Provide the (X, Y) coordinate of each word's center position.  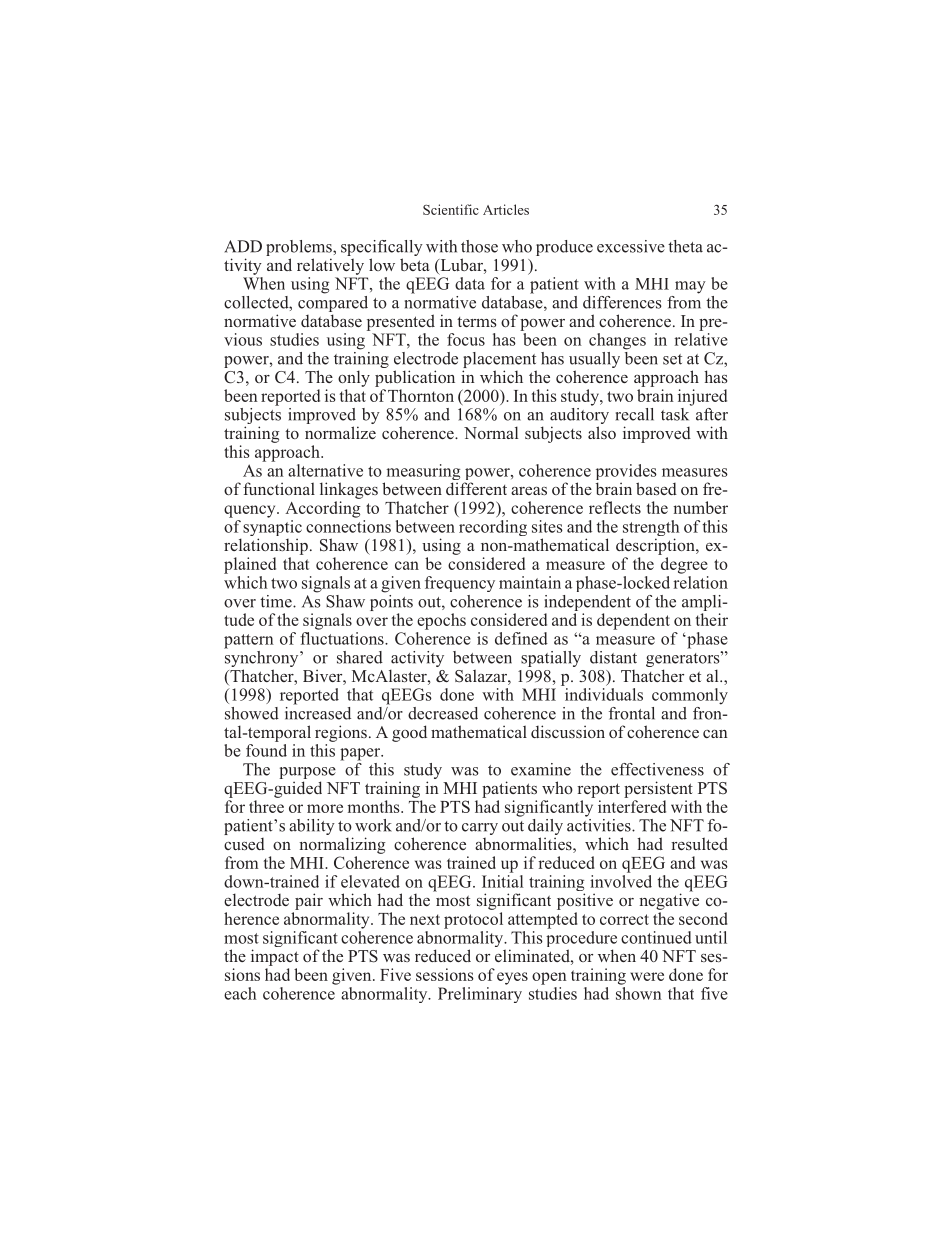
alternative (325, 470)
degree (684, 565)
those (479, 246)
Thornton (421, 395)
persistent (658, 789)
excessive (631, 246)
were (647, 976)
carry (480, 829)
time (277, 601)
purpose (307, 774)
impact (275, 957)
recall (635, 414)
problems (300, 248)
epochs (441, 621)
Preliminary (480, 995)
